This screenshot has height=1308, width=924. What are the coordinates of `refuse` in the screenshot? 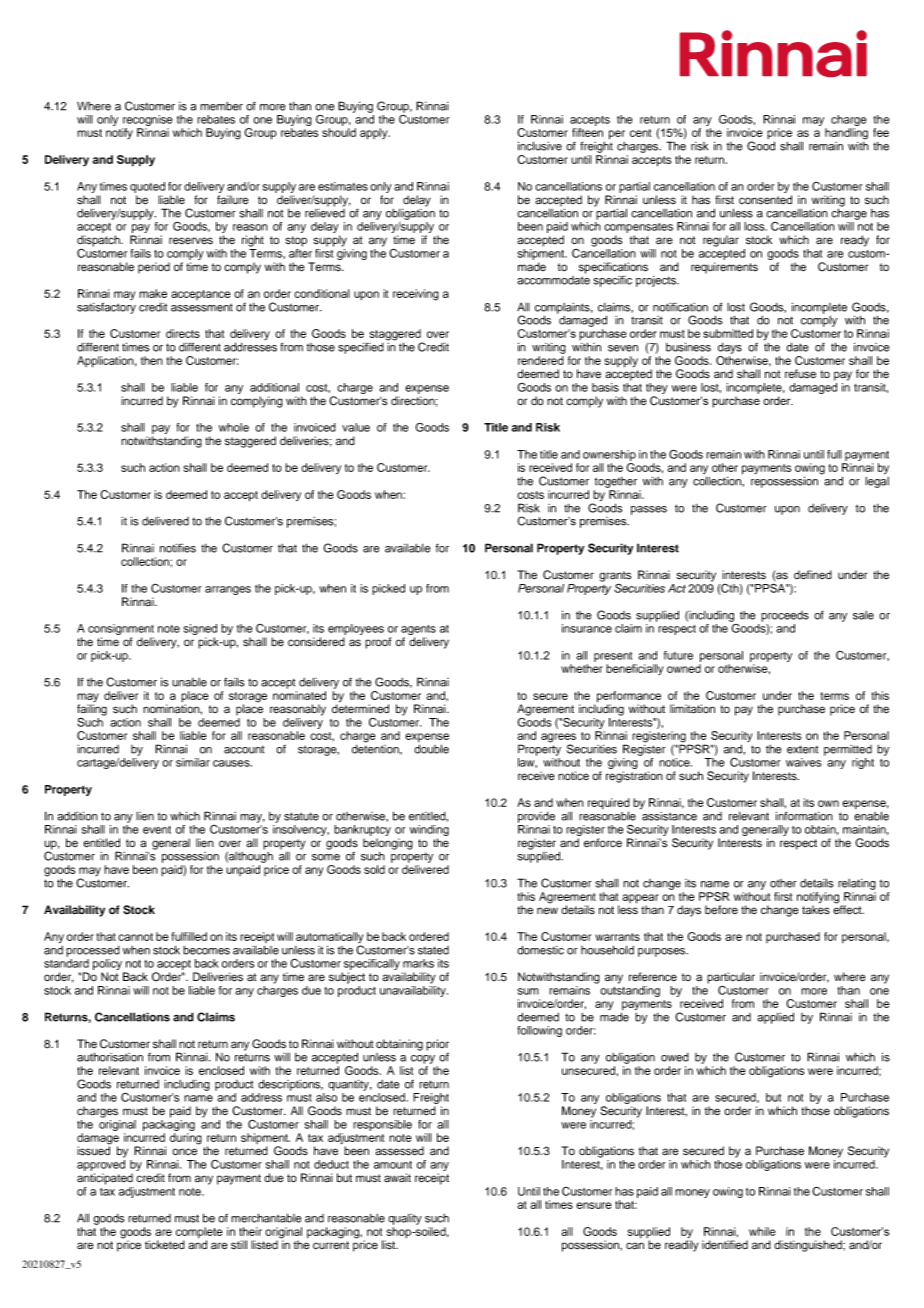 It's located at (800, 374).
